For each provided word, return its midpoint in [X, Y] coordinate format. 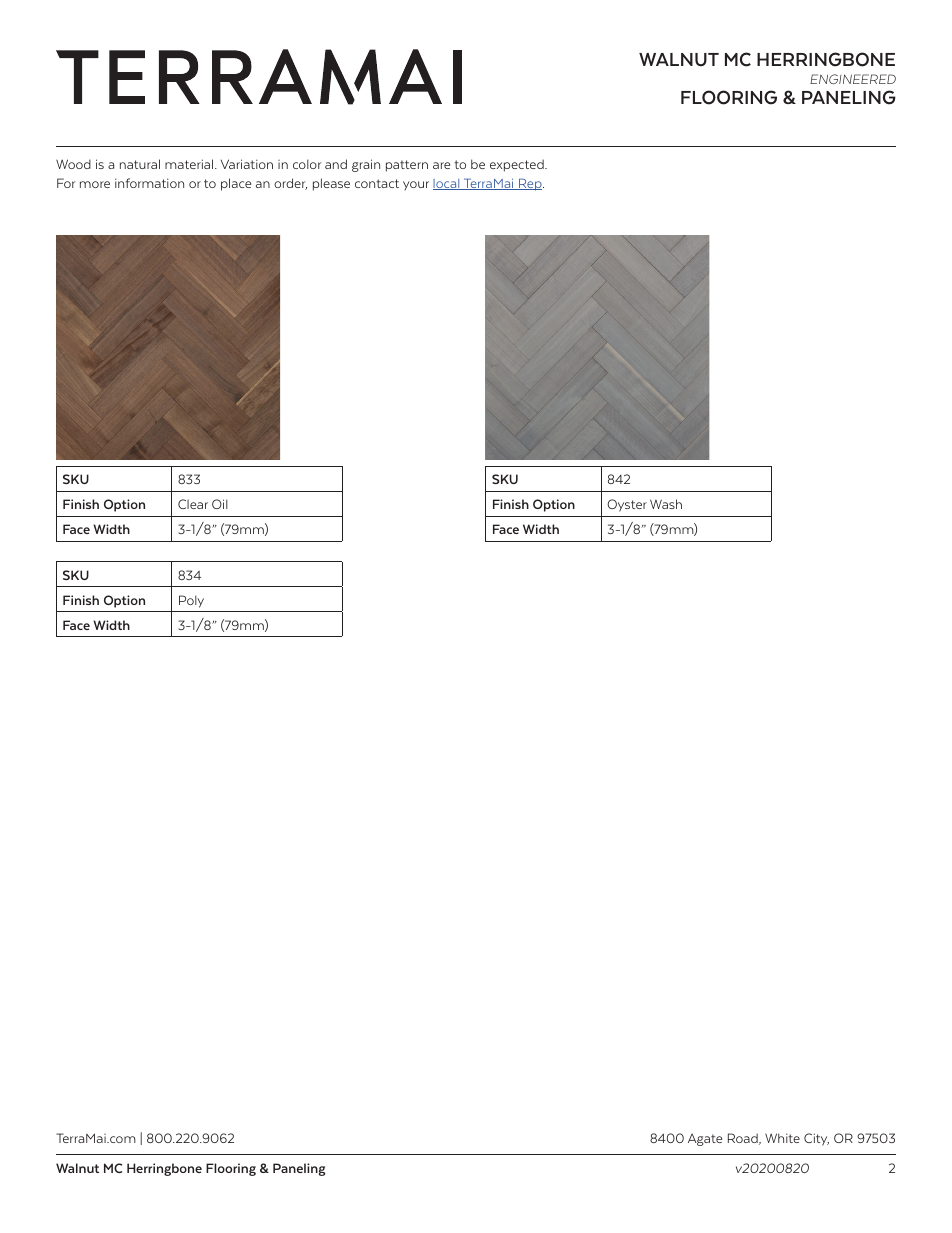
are [441, 165]
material [190, 164]
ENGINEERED [853, 79]
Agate [705, 1140]
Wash [666, 504]
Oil [220, 504]
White [782, 1138]
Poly [191, 601]
